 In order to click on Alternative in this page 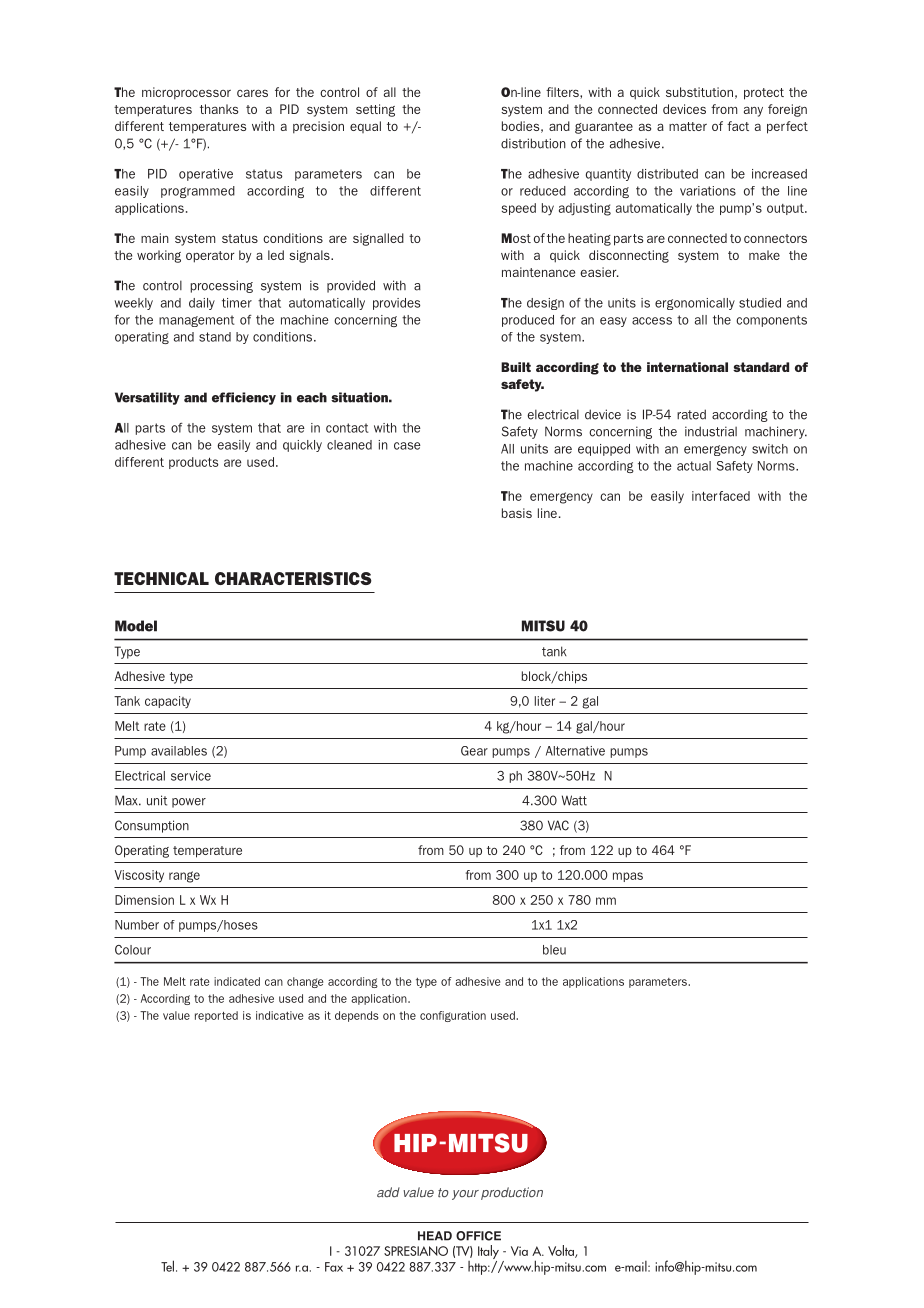, I will do `click(575, 751)`.
